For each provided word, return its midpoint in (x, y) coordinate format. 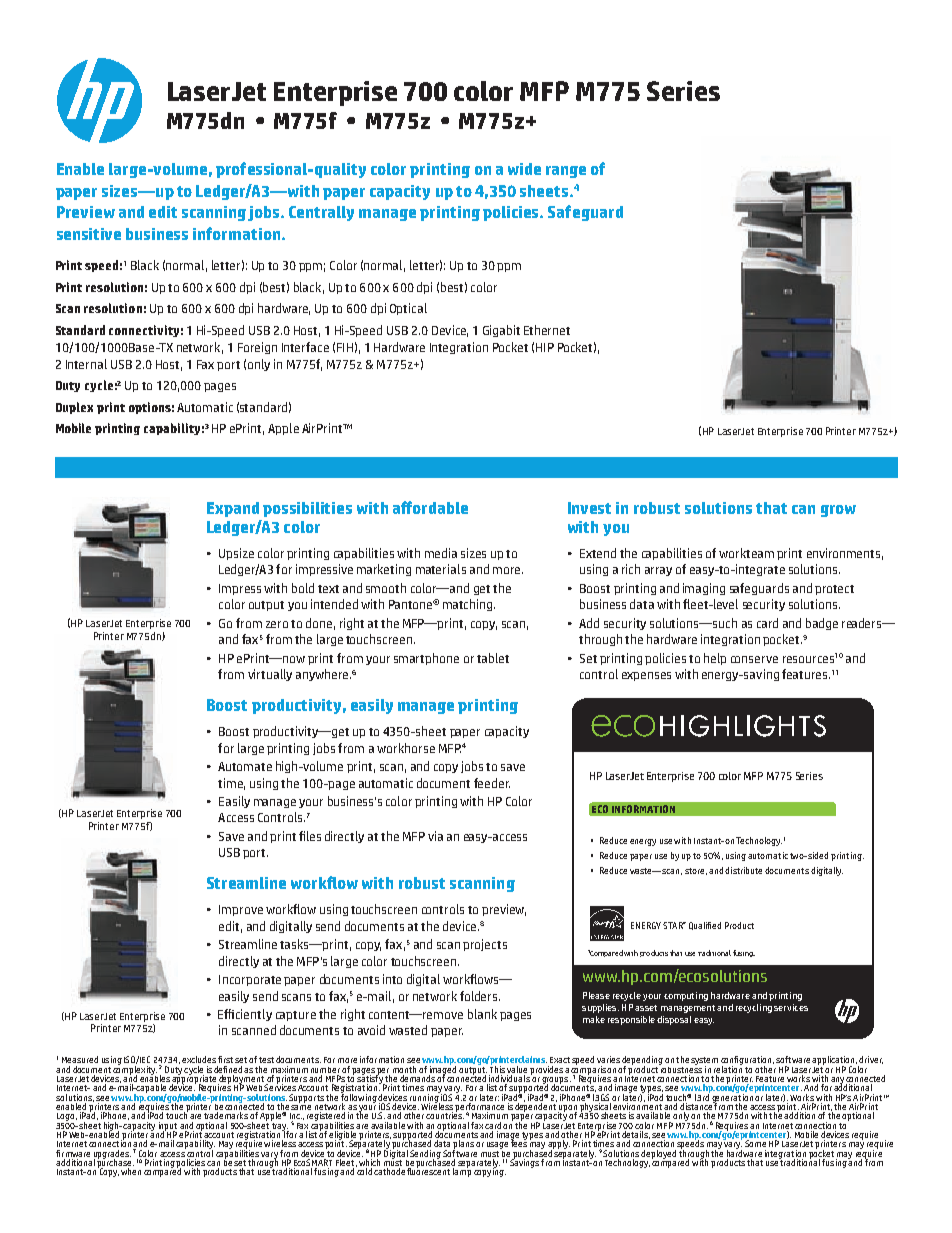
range (566, 172)
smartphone (426, 659)
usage (497, 1145)
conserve (754, 659)
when (131, 1171)
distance (697, 1106)
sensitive (89, 234)
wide (524, 169)
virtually (270, 675)
